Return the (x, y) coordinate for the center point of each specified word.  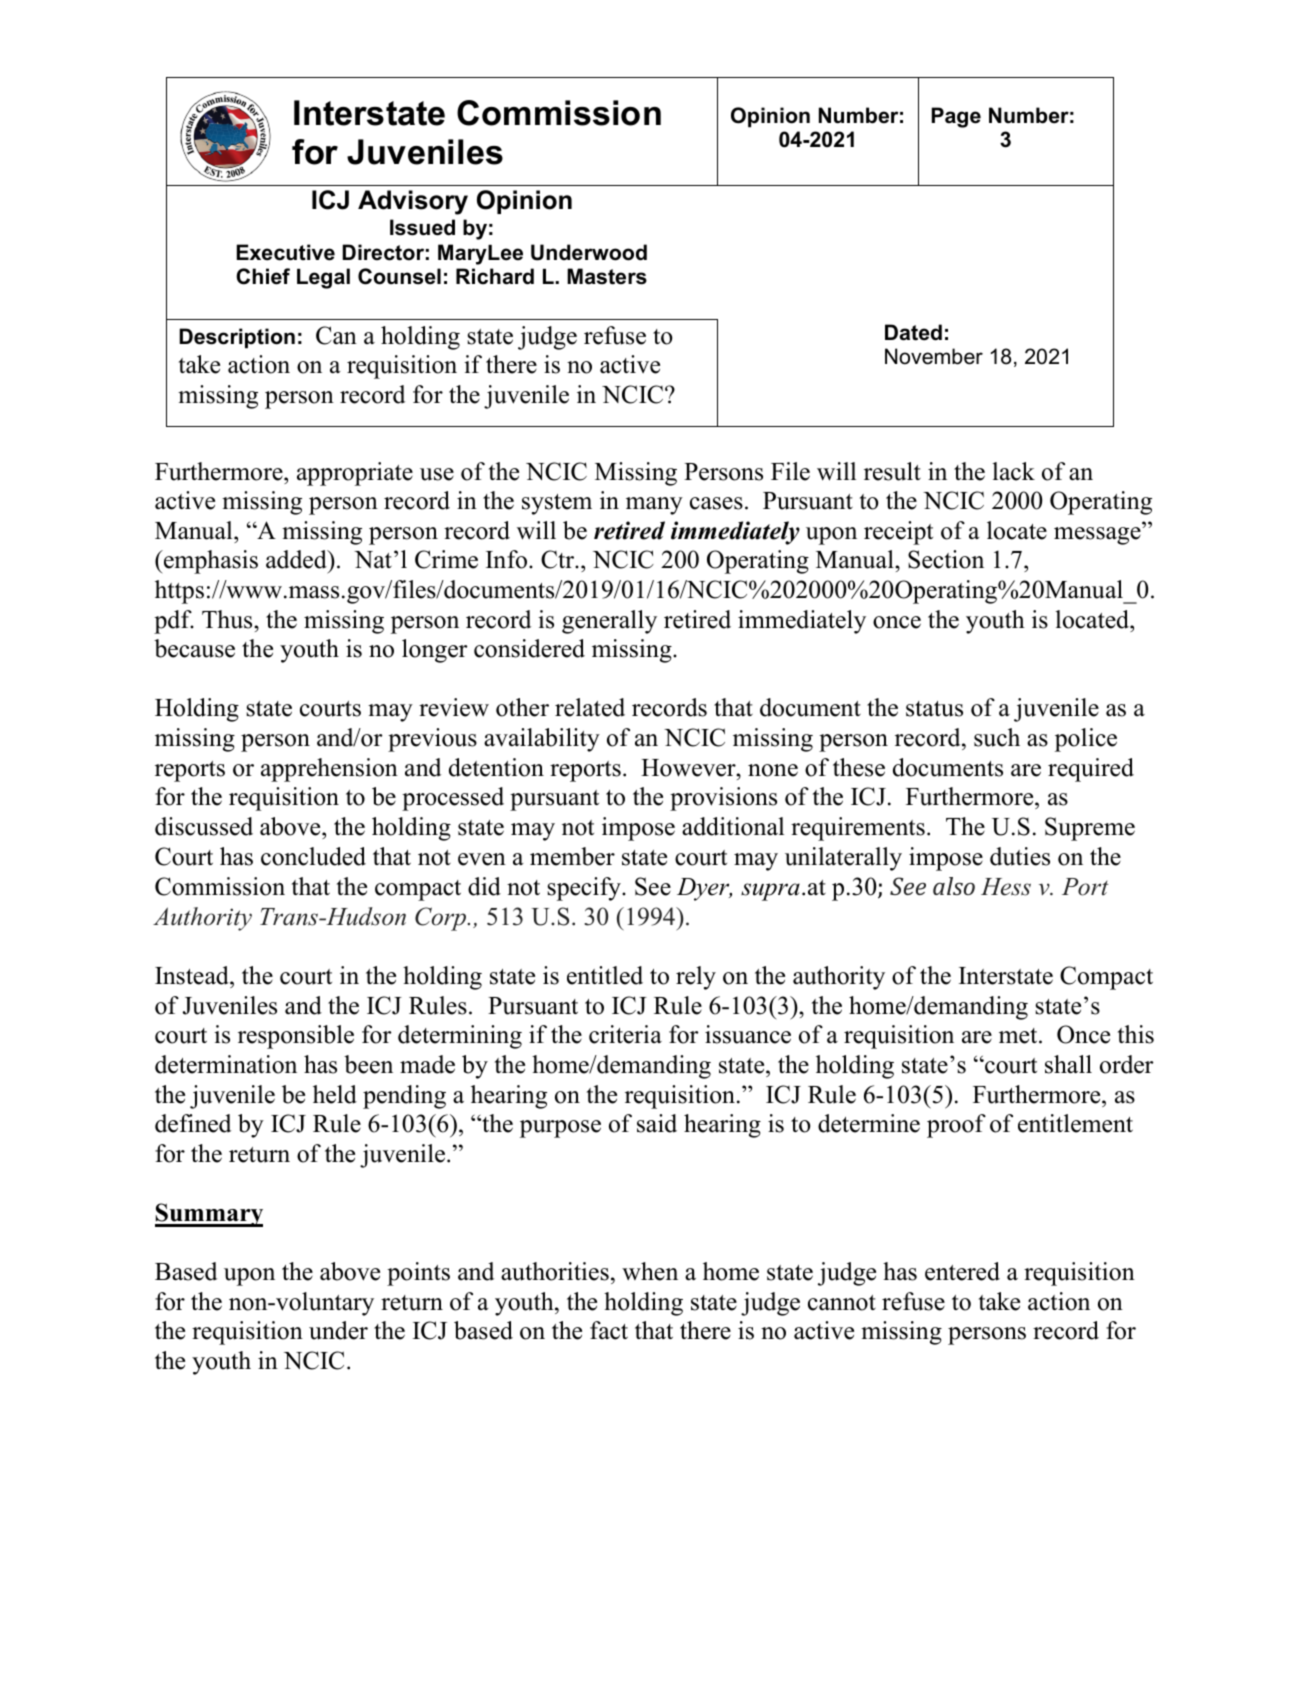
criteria (625, 1034)
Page (956, 117)
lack (1013, 471)
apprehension (329, 770)
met (1019, 1036)
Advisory (413, 202)
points (418, 1274)
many (654, 506)
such (997, 737)
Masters (607, 276)
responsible (296, 1037)
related (590, 707)
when (650, 1271)
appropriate (355, 474)
